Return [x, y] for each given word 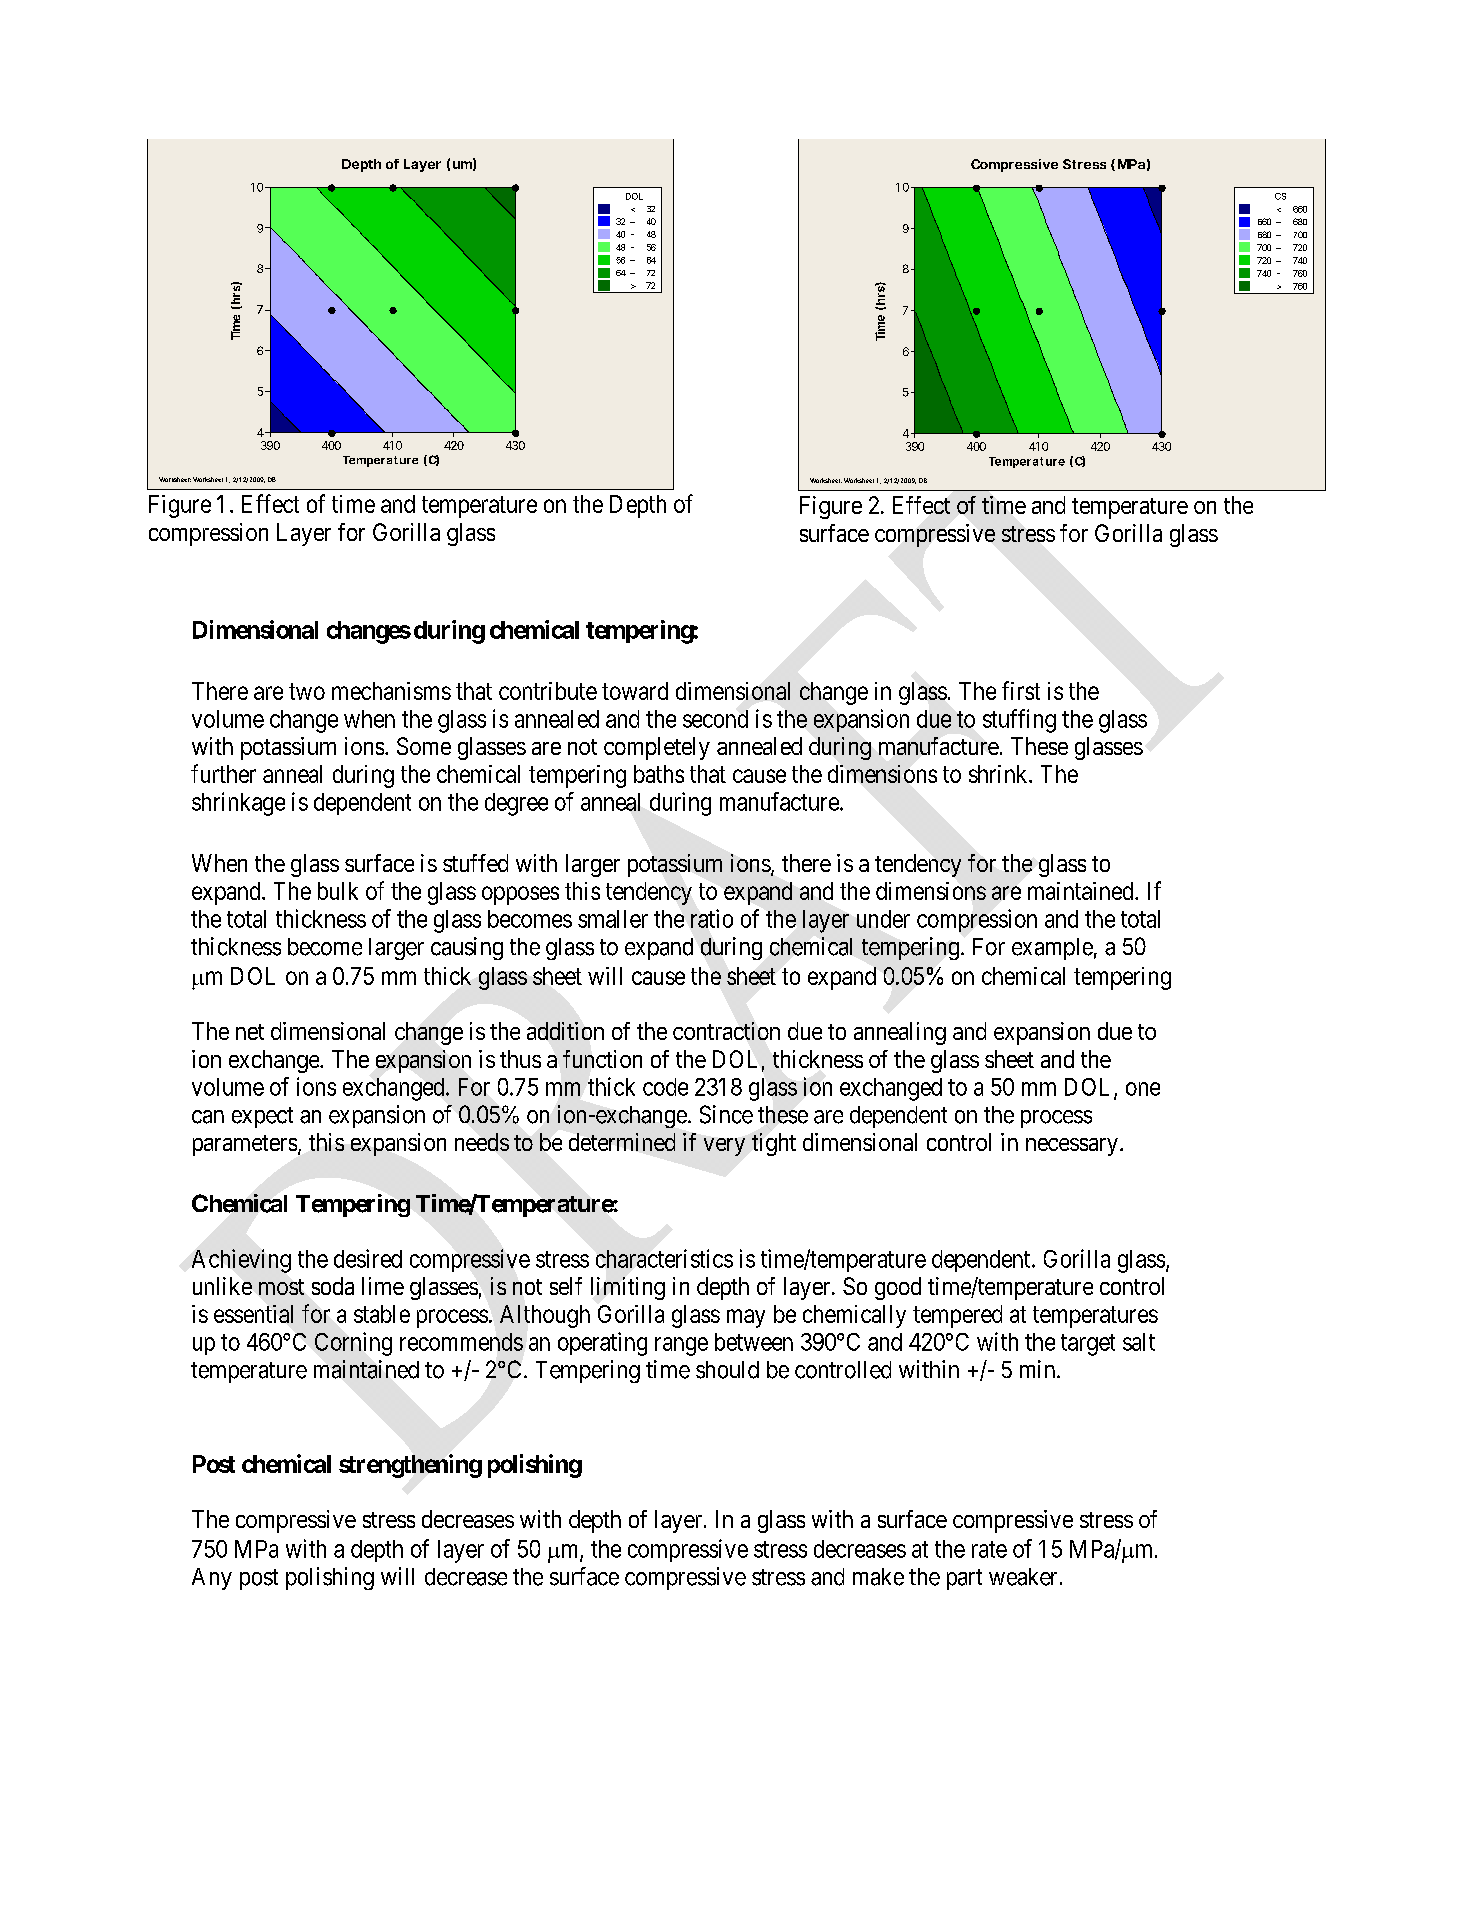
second [715, 719]
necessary [1073, 1147]
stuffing [1019, 721]
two [307, 691]
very [724, 1147]
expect [262, 1117]
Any [212, 1579]
